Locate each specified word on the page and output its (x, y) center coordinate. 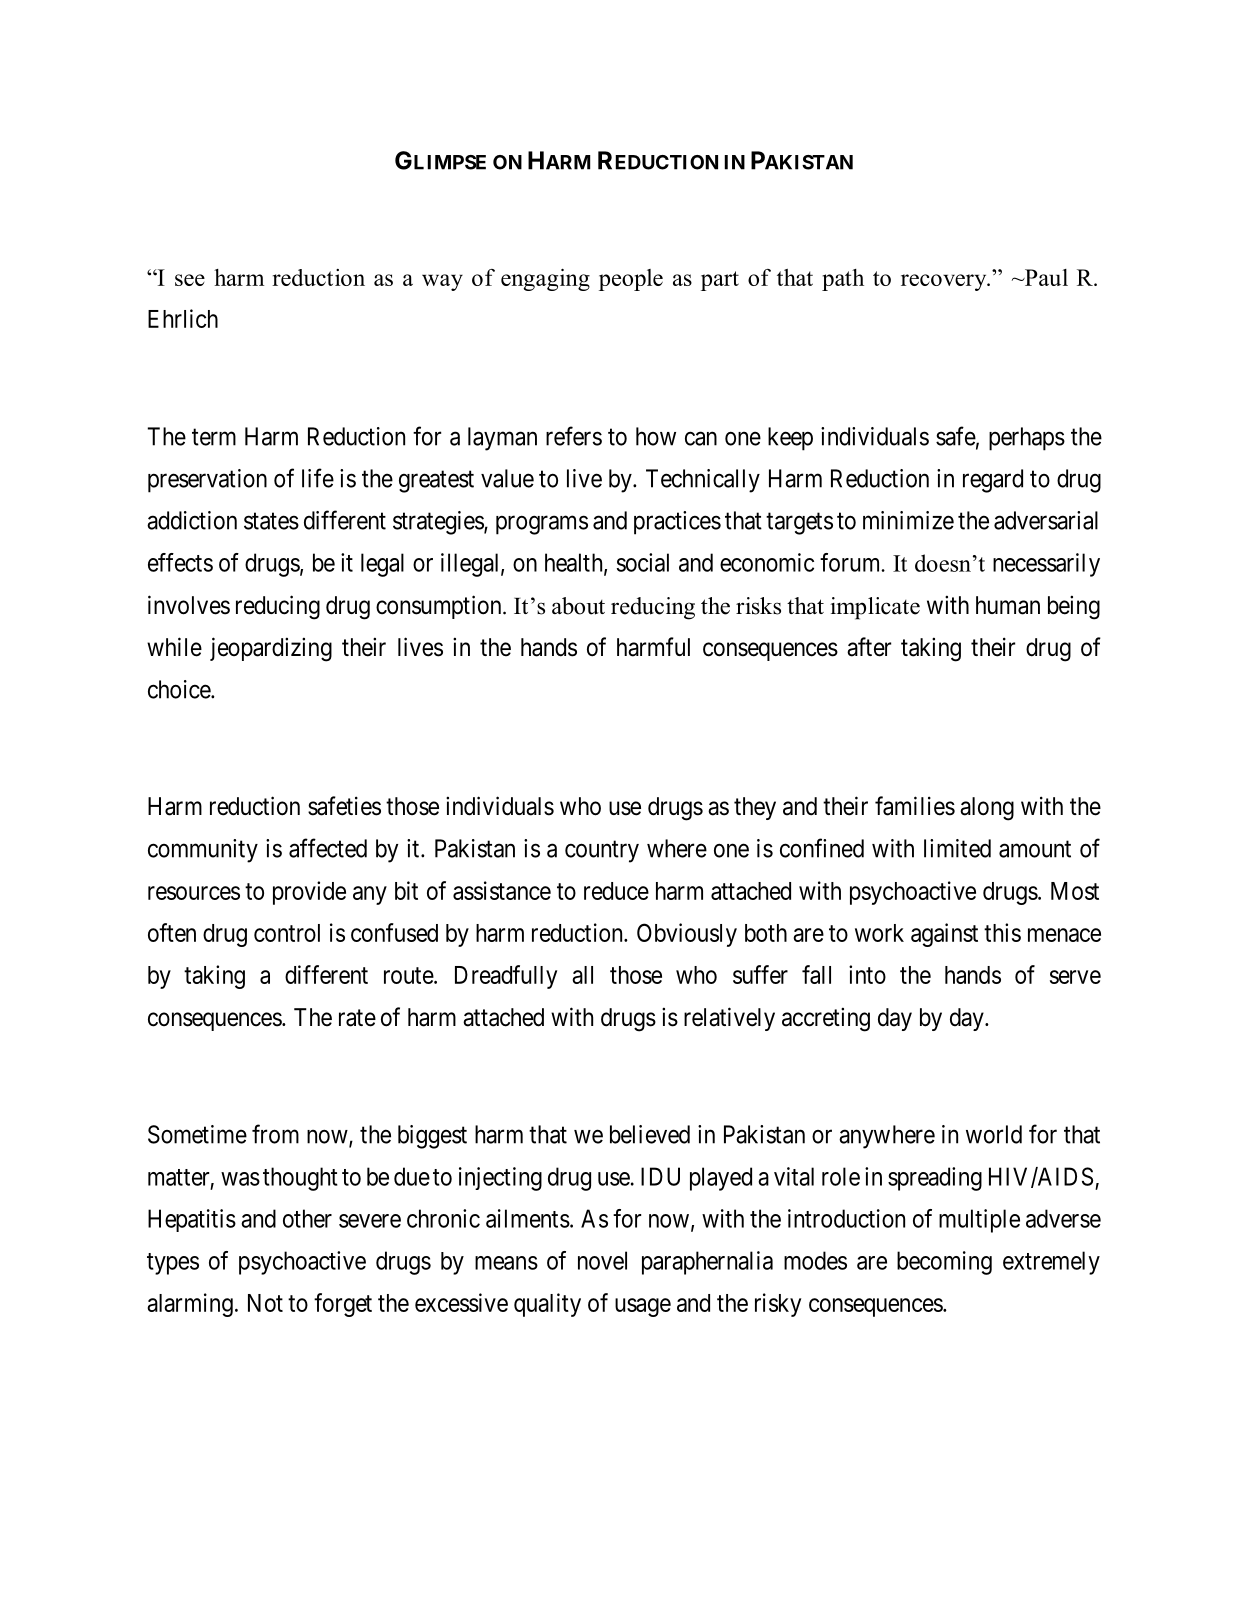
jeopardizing (271, 649)
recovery (945, 282)
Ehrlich (183, 318)
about (578, 606)
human (1008, 605)
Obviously (687, 935)
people (631, 280)
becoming (944, 1263)
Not (265, 1303)
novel (602, 1260)
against (944, 935)
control (287, 933)
